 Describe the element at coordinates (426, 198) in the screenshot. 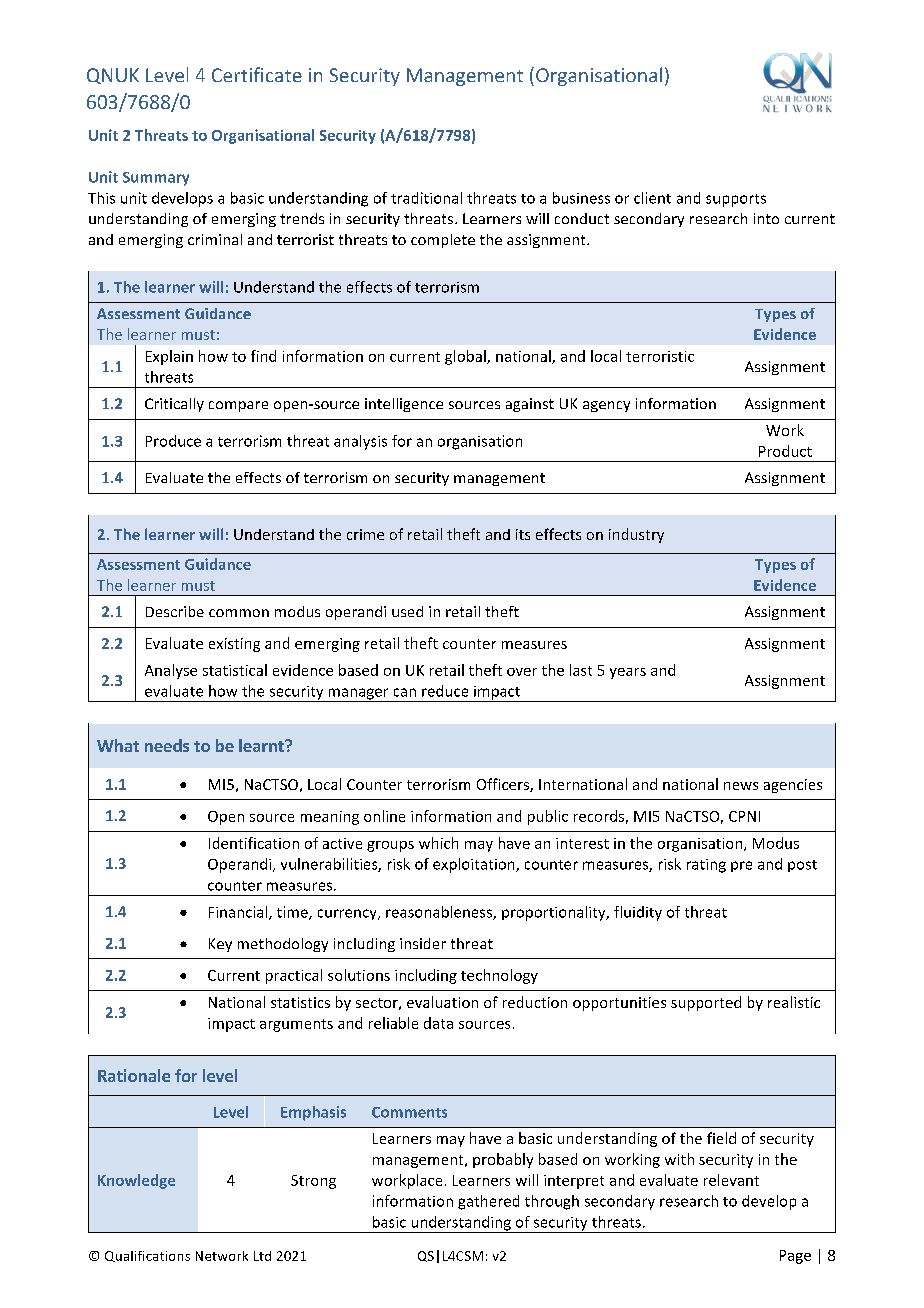

I see `traditional` at that location.
